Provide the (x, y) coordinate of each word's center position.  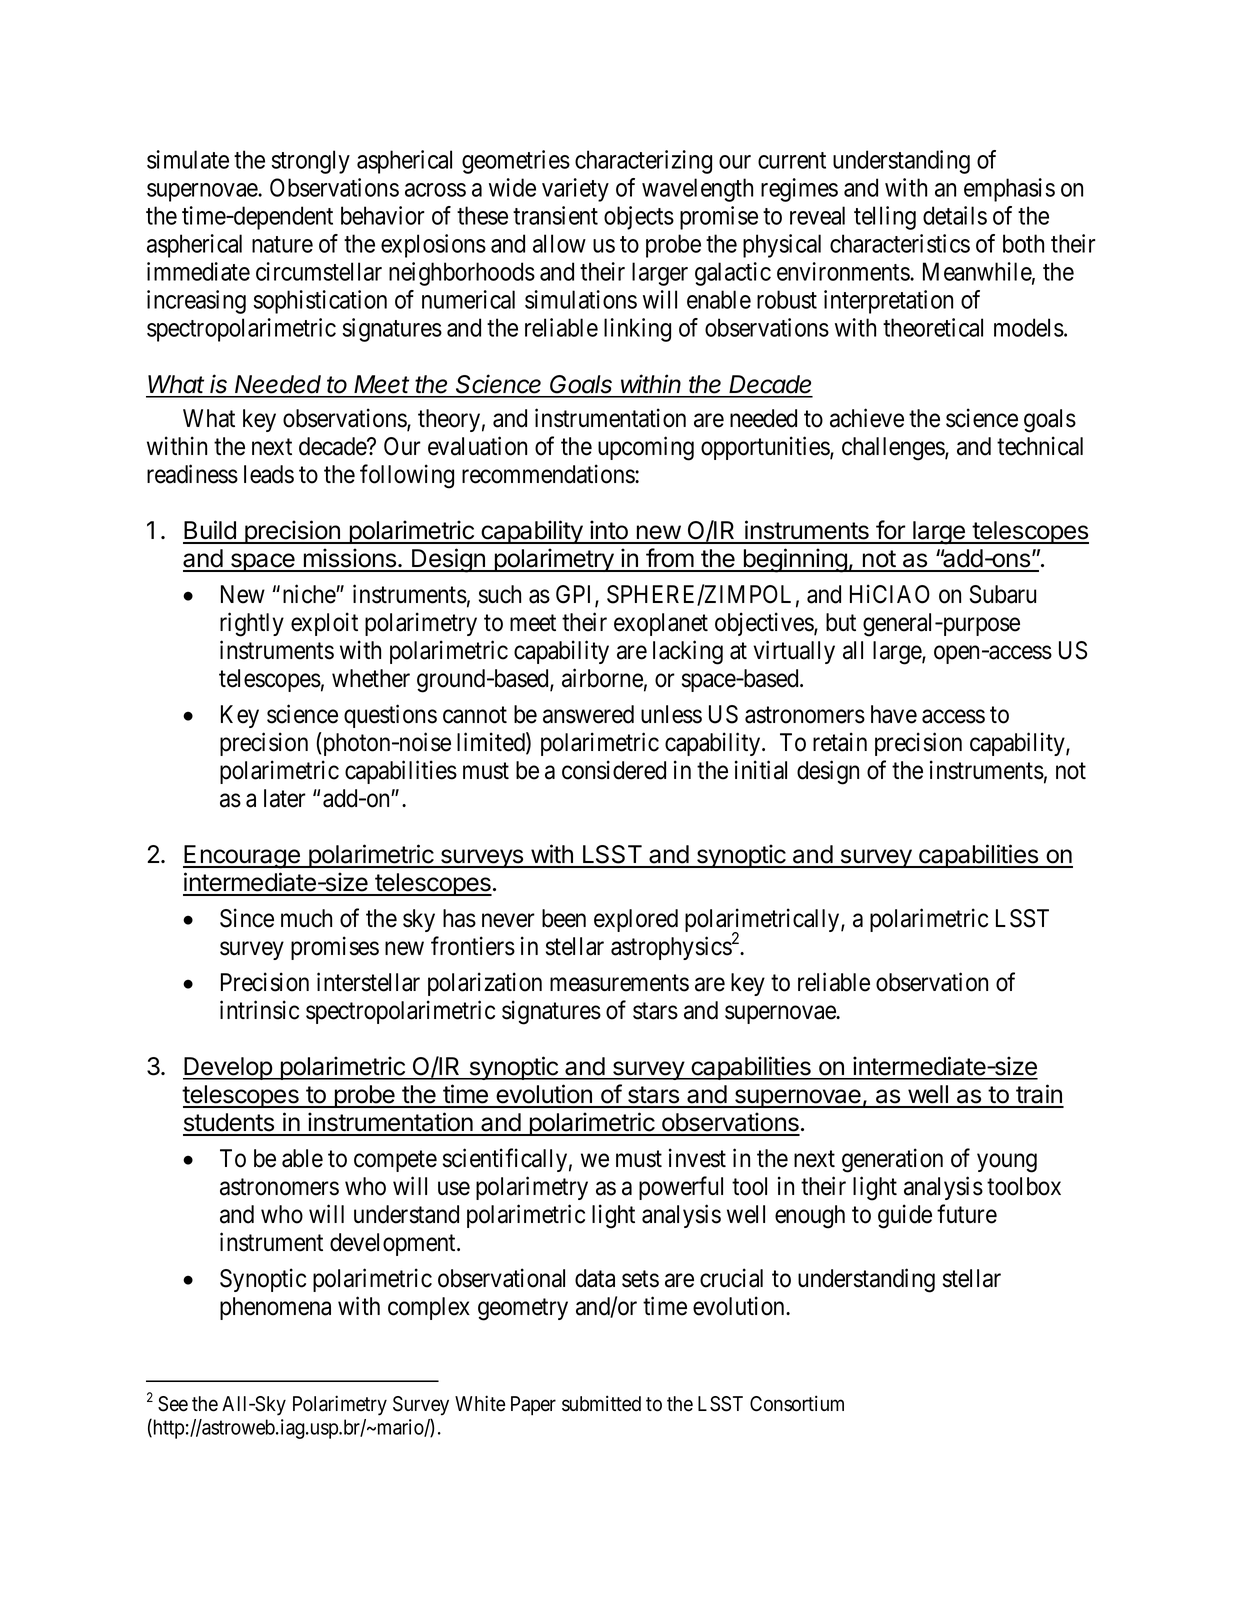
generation (892, 1160)
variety (575, 190)
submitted (601, 1403)
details (955, 215)
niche (310, 594)
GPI (576, 595)
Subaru (1003, 594)
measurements (619, 983)
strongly (311, 162)
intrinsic (259, 1010)
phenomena (275, 1308)
